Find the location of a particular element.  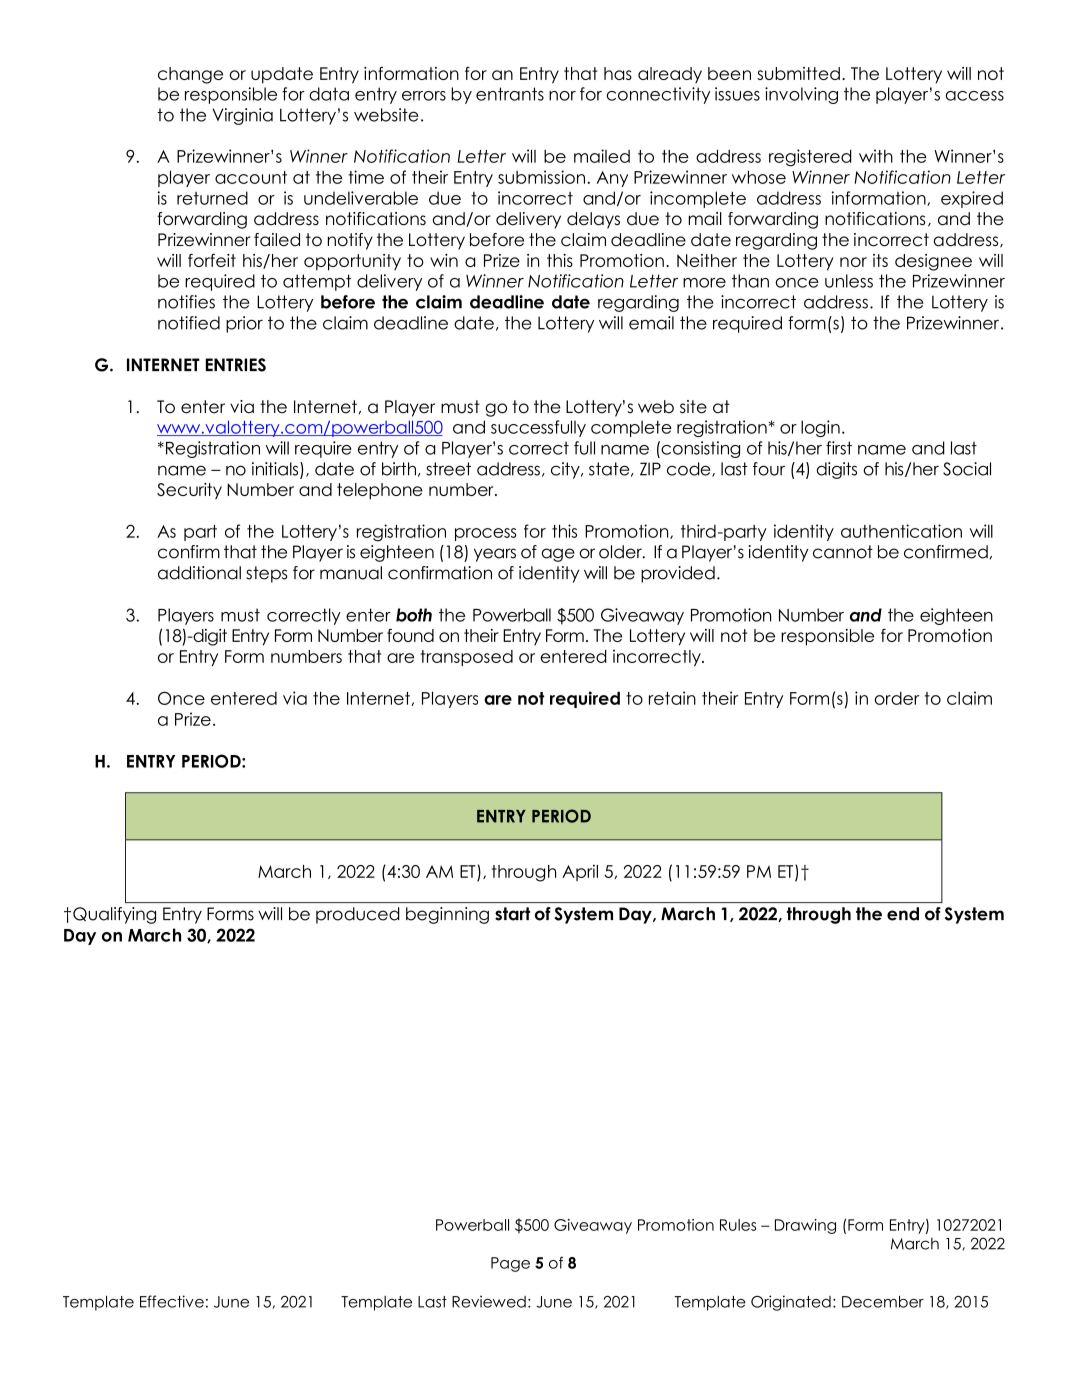

entrants is located at coordinates (510, 94).
